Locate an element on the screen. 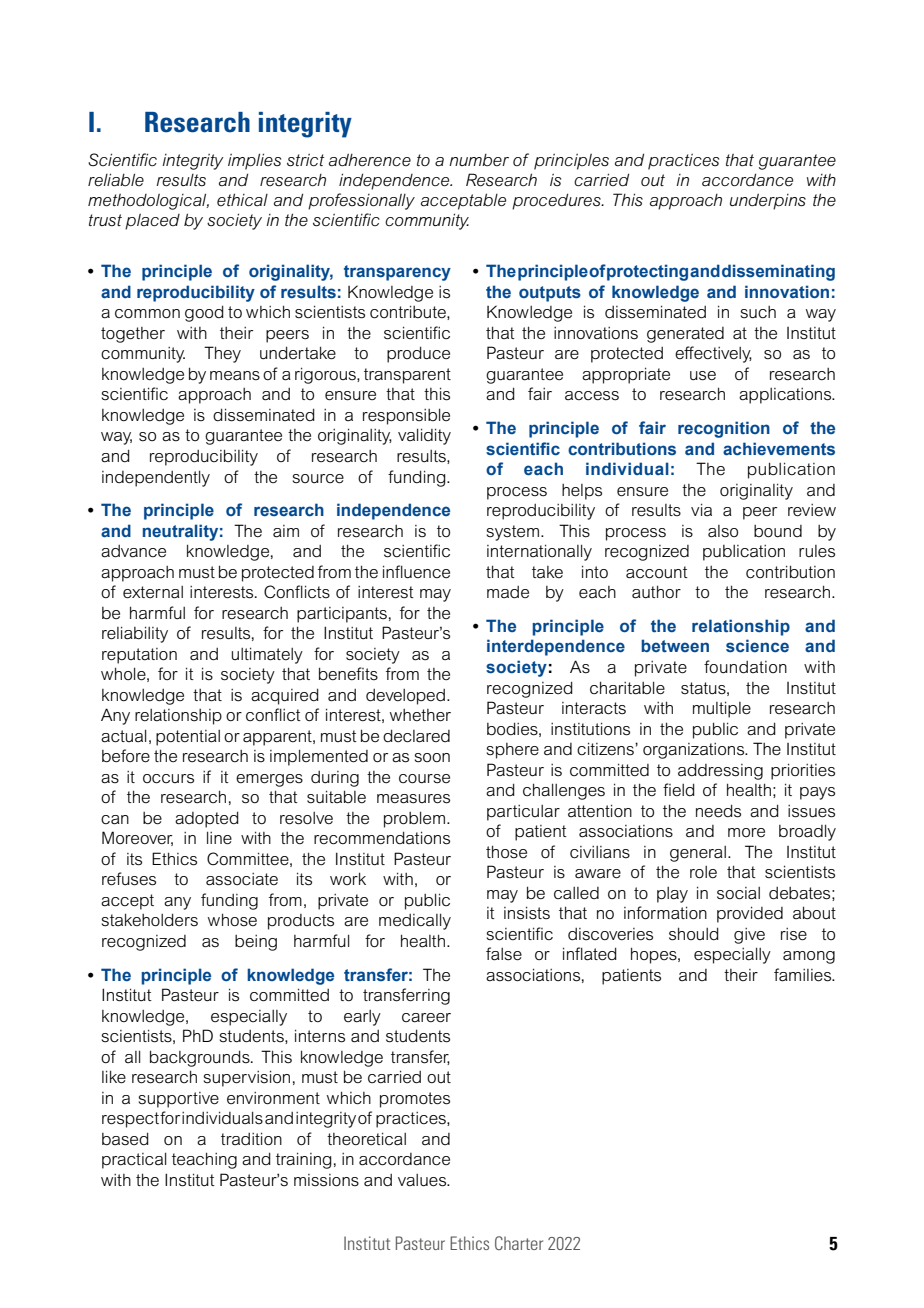 This screenshot has height=1308, width=924. number is located at coordinates (479, 160).
